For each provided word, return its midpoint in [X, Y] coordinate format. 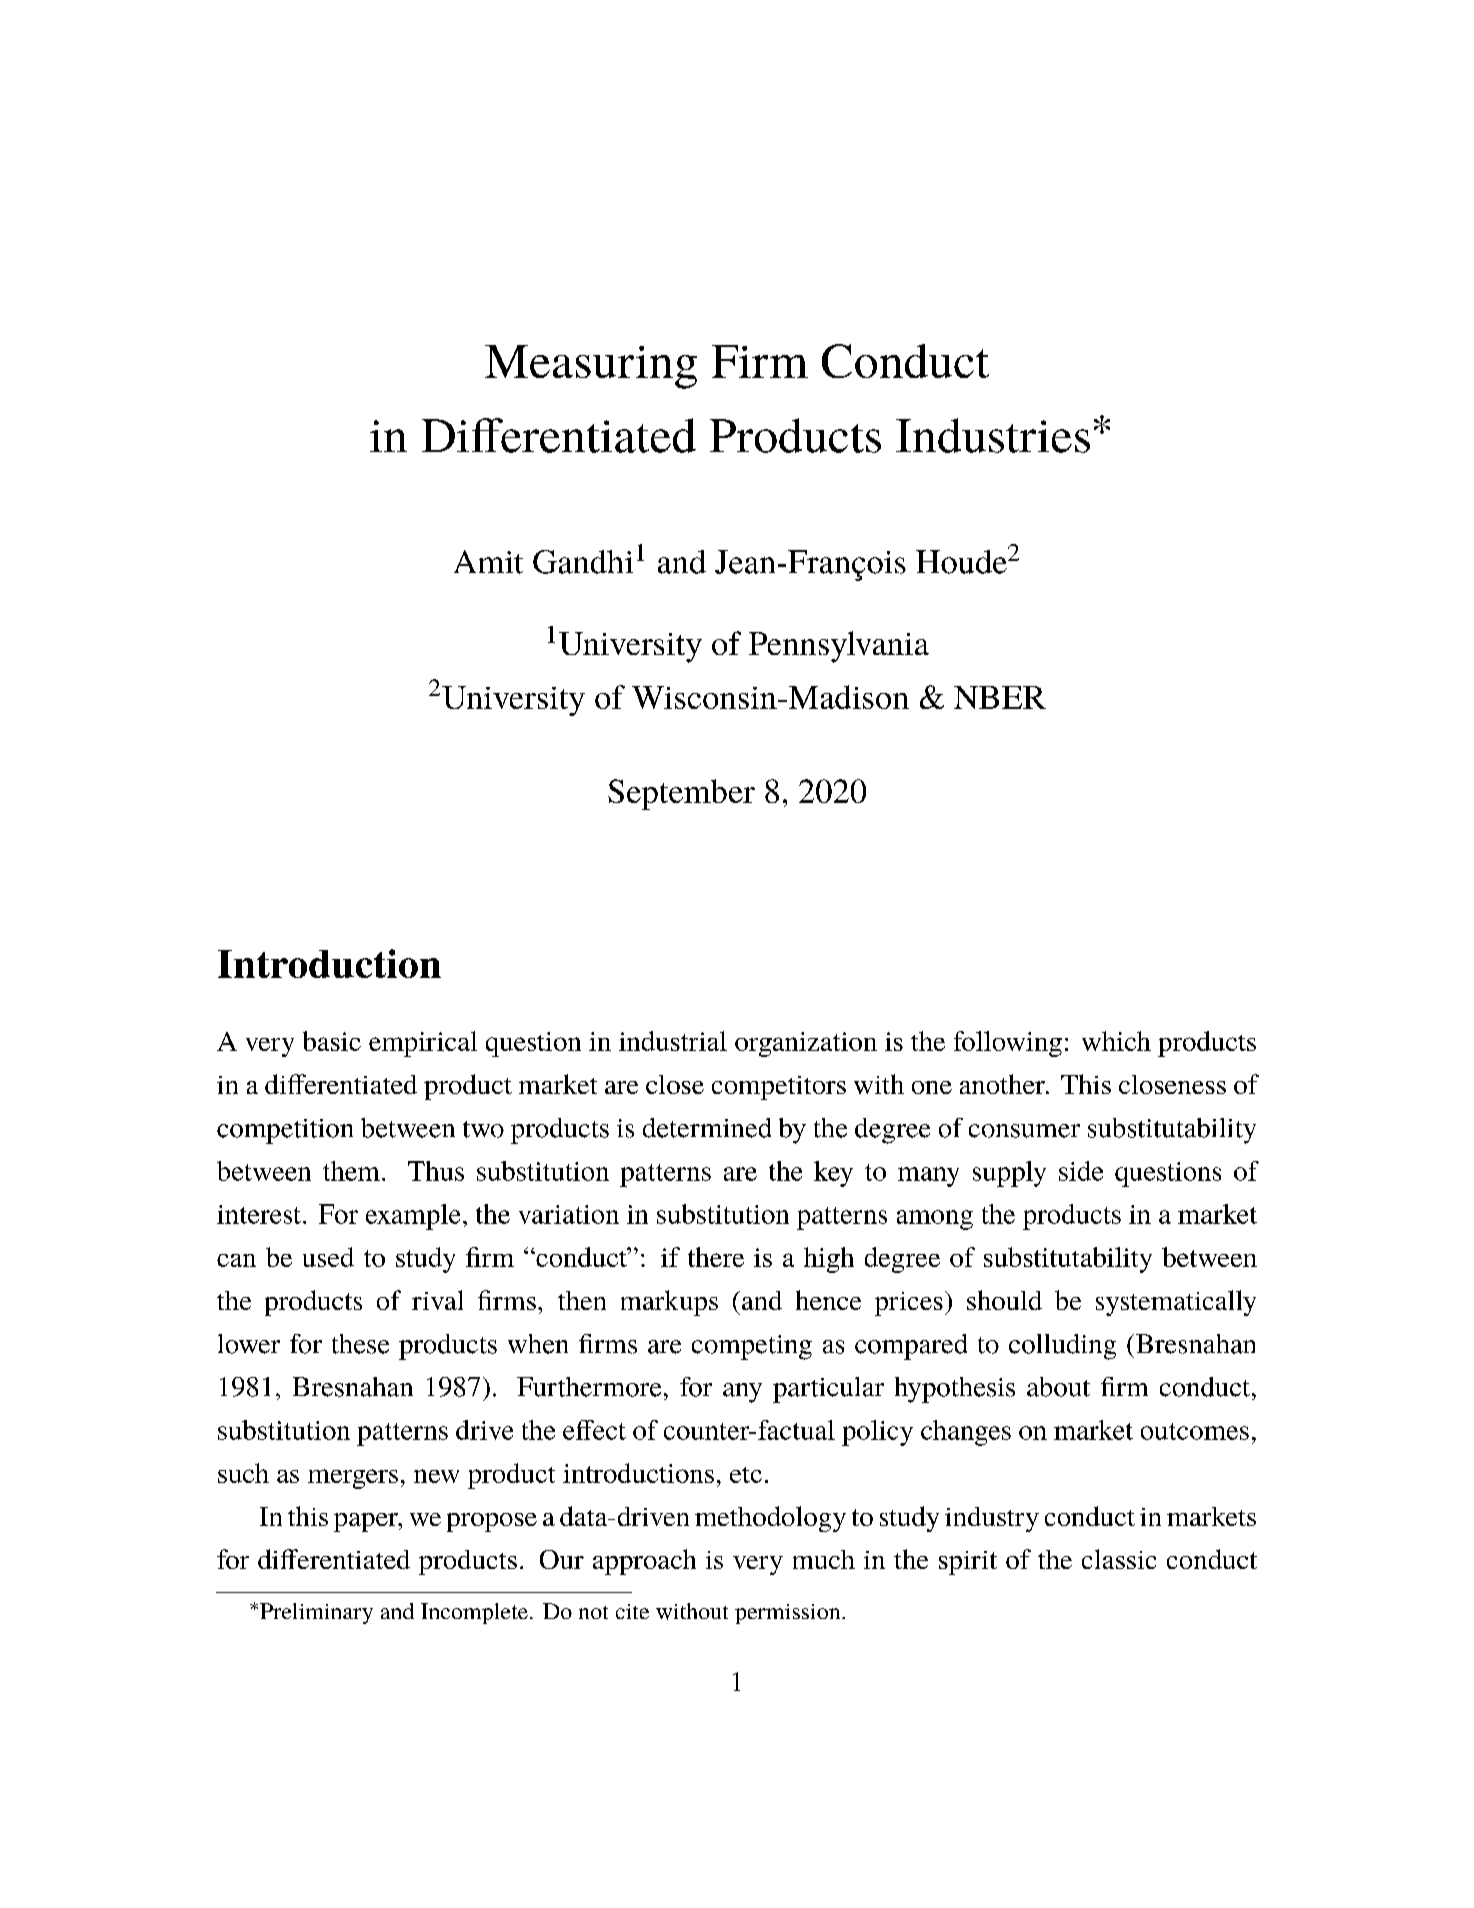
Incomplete [474, 1613]
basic [332, 1041]
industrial [673, 1041]
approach [644, 1562]
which [1116, 1041]
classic [1119, 1559]
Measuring [591, 367]
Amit [488, 562]
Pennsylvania [839, 647]
